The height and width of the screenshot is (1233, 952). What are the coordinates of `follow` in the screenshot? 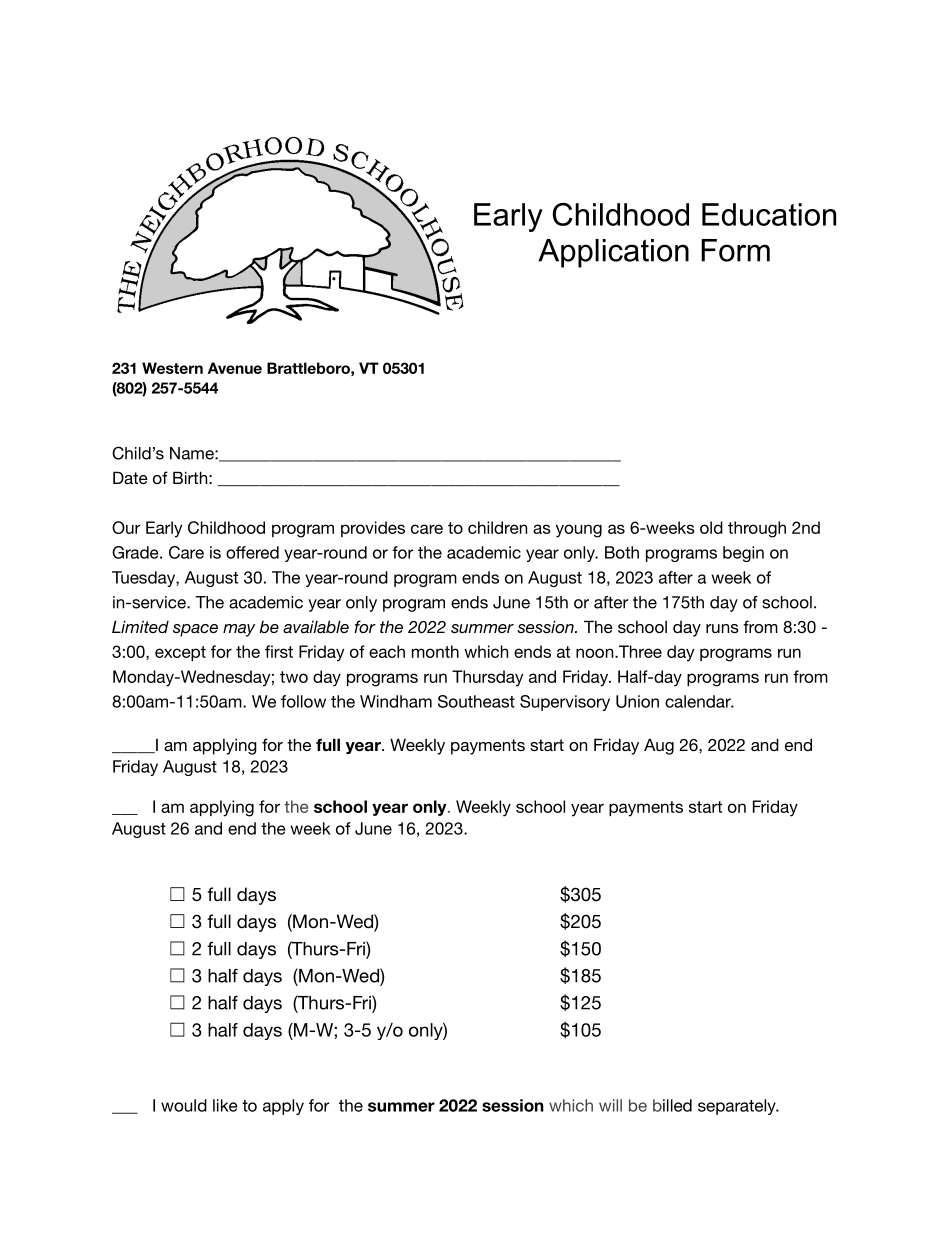 It's located at (303, 701).
